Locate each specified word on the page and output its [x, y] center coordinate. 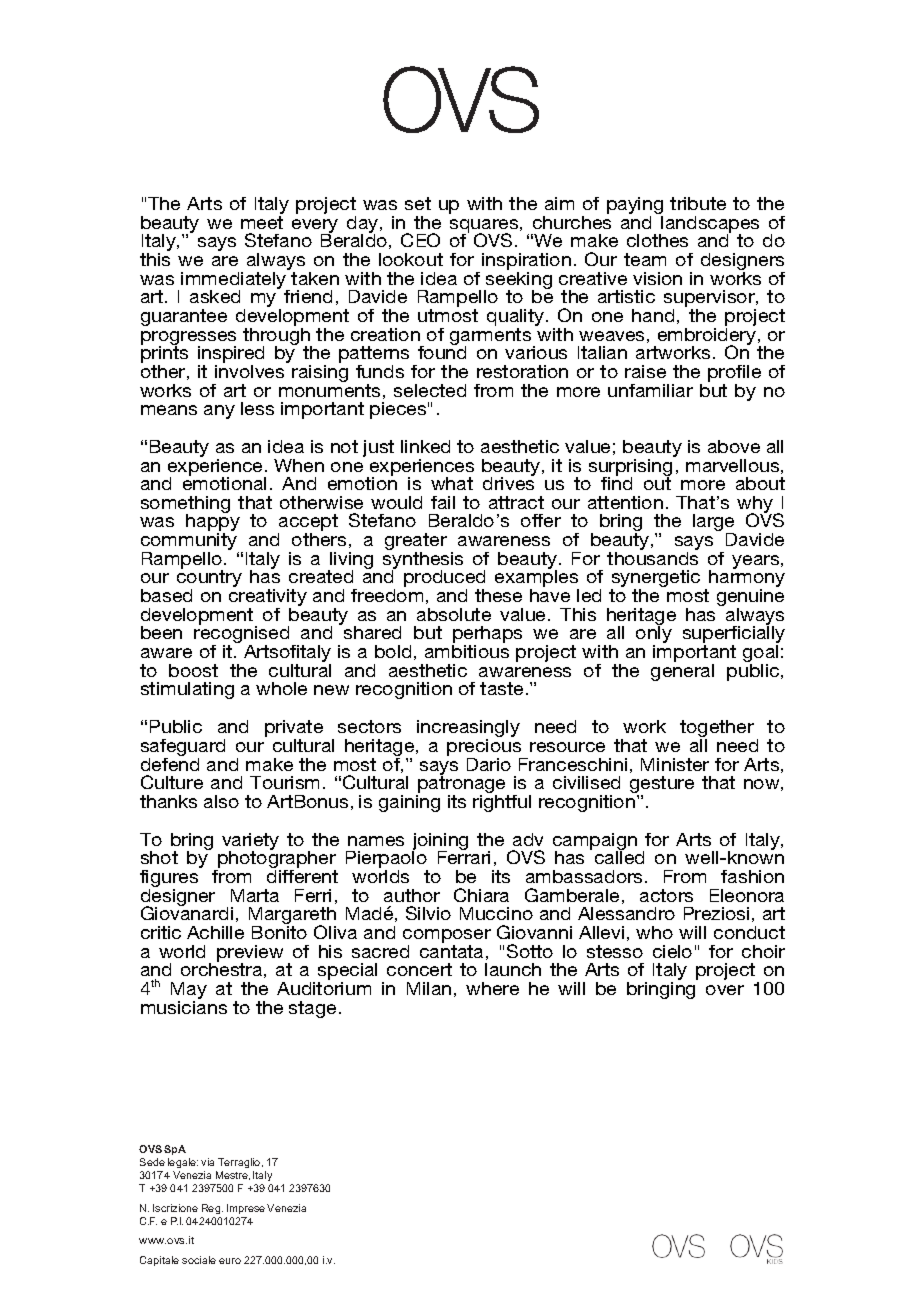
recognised [241, 635]
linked [425, 446]
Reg [212, 1209]
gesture [662, 786]
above [734, 446]
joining [440, 843]
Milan [429, 988]
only [654, 635]
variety [250, 843]
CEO [420, 240]
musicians [184, 1006]
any [219, 412]
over [725, 990]
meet [262, 222]
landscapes [709, 225]
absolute [454, 614]
